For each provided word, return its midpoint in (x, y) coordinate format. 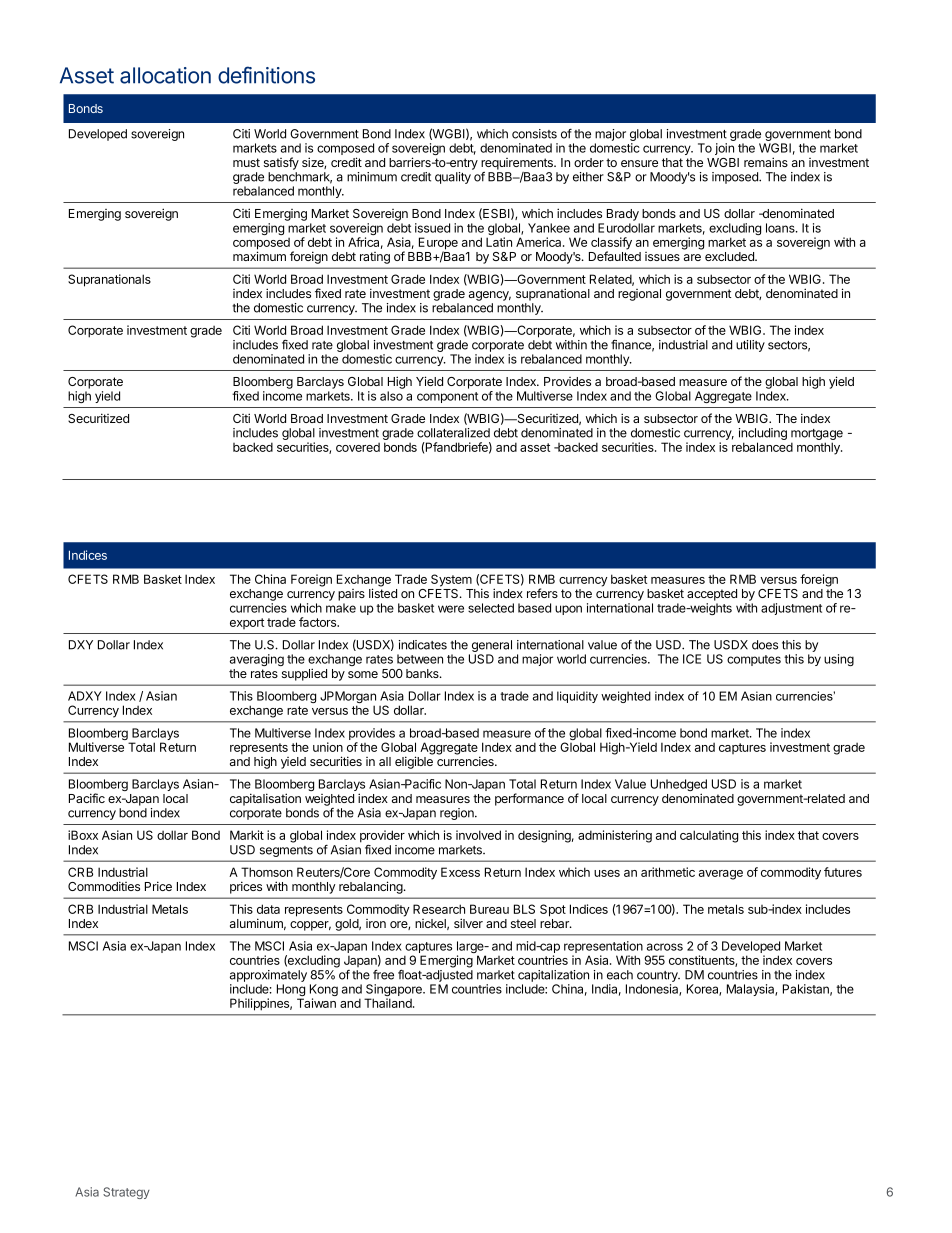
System (451, 580)
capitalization (553, 976)
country (658, 976)
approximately (268, 976)
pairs (351, 595)
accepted (712, 595)
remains (766, 162)
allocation (165, 75)
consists (534, 134)
